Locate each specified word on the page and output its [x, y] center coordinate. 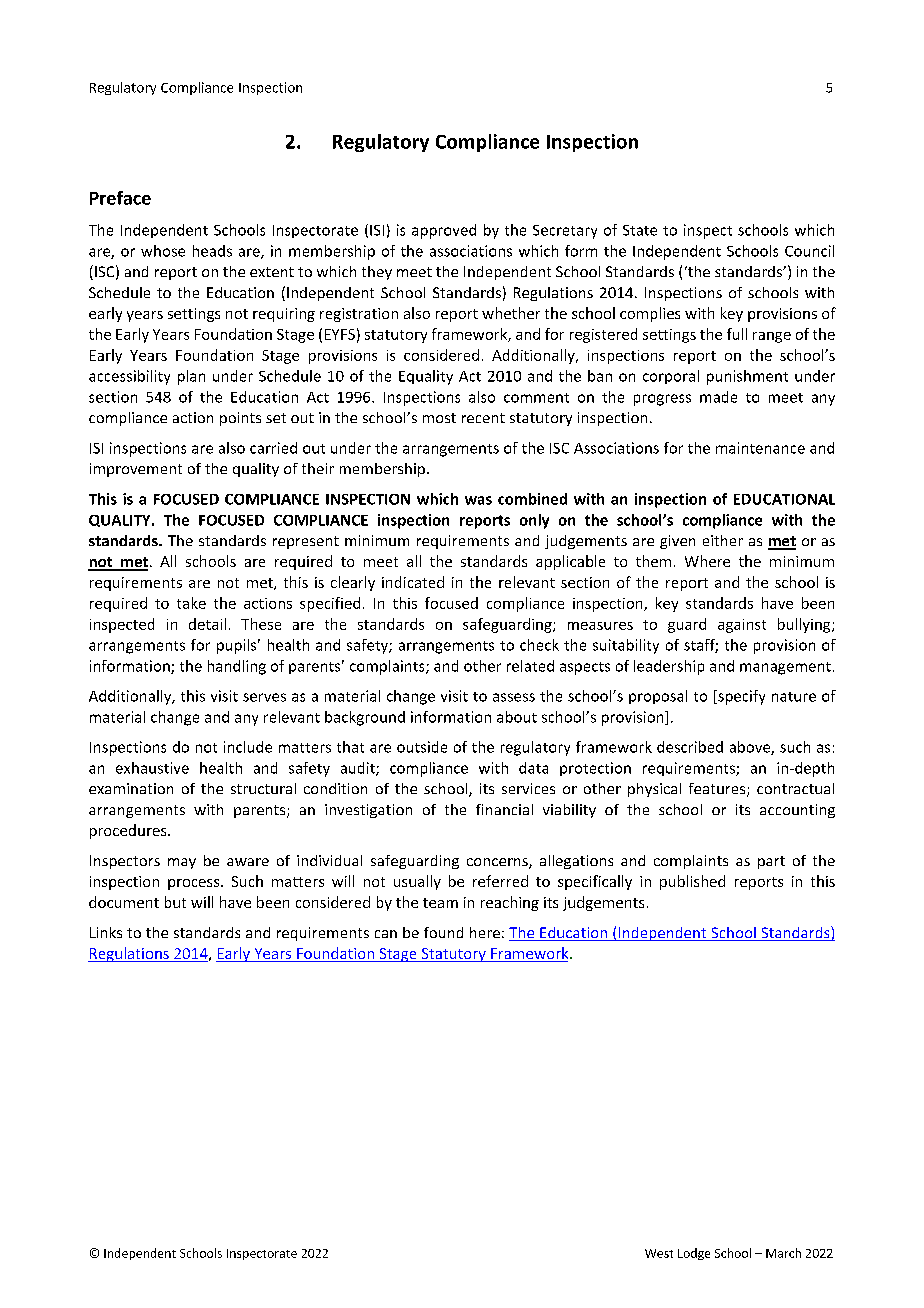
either [723, 540]
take [191, 603]
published [692, 882]
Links [106, 932]
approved [444, 231]
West [659, 1253]
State [640, 230]
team [440, 903]
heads [212, 251]
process [195, 884]
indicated [413, 582]
